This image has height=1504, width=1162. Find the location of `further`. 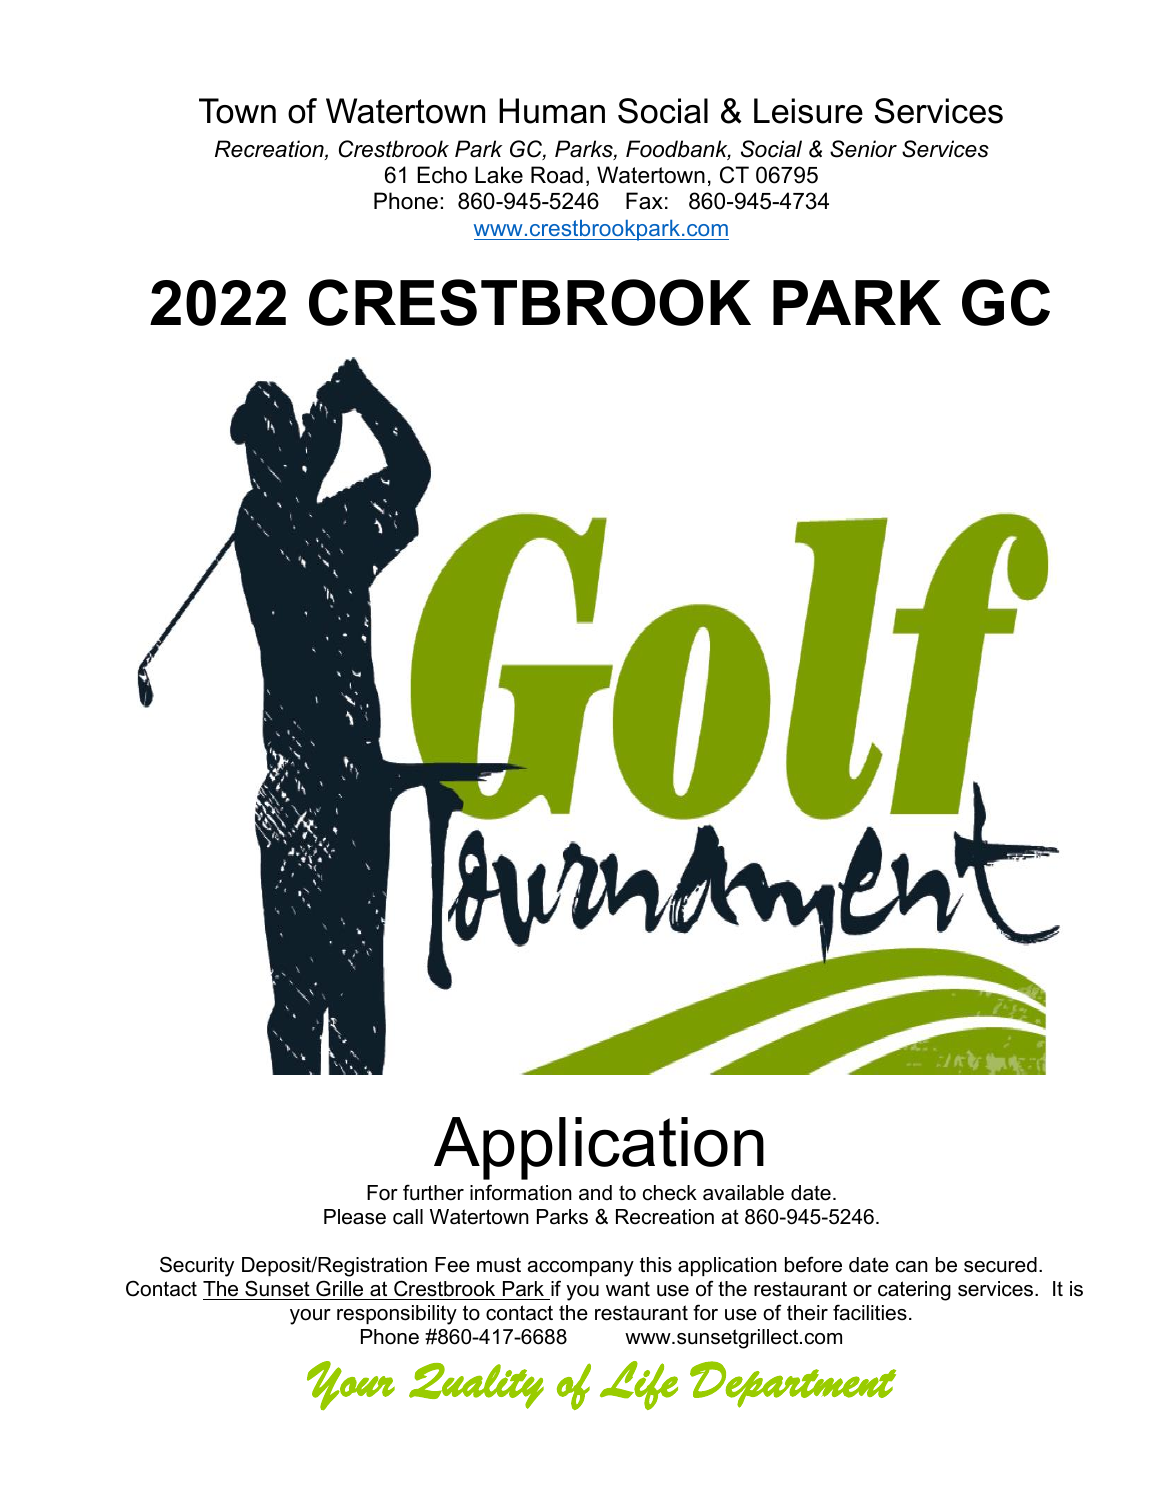

further is located at coordinates (433, 1192).
